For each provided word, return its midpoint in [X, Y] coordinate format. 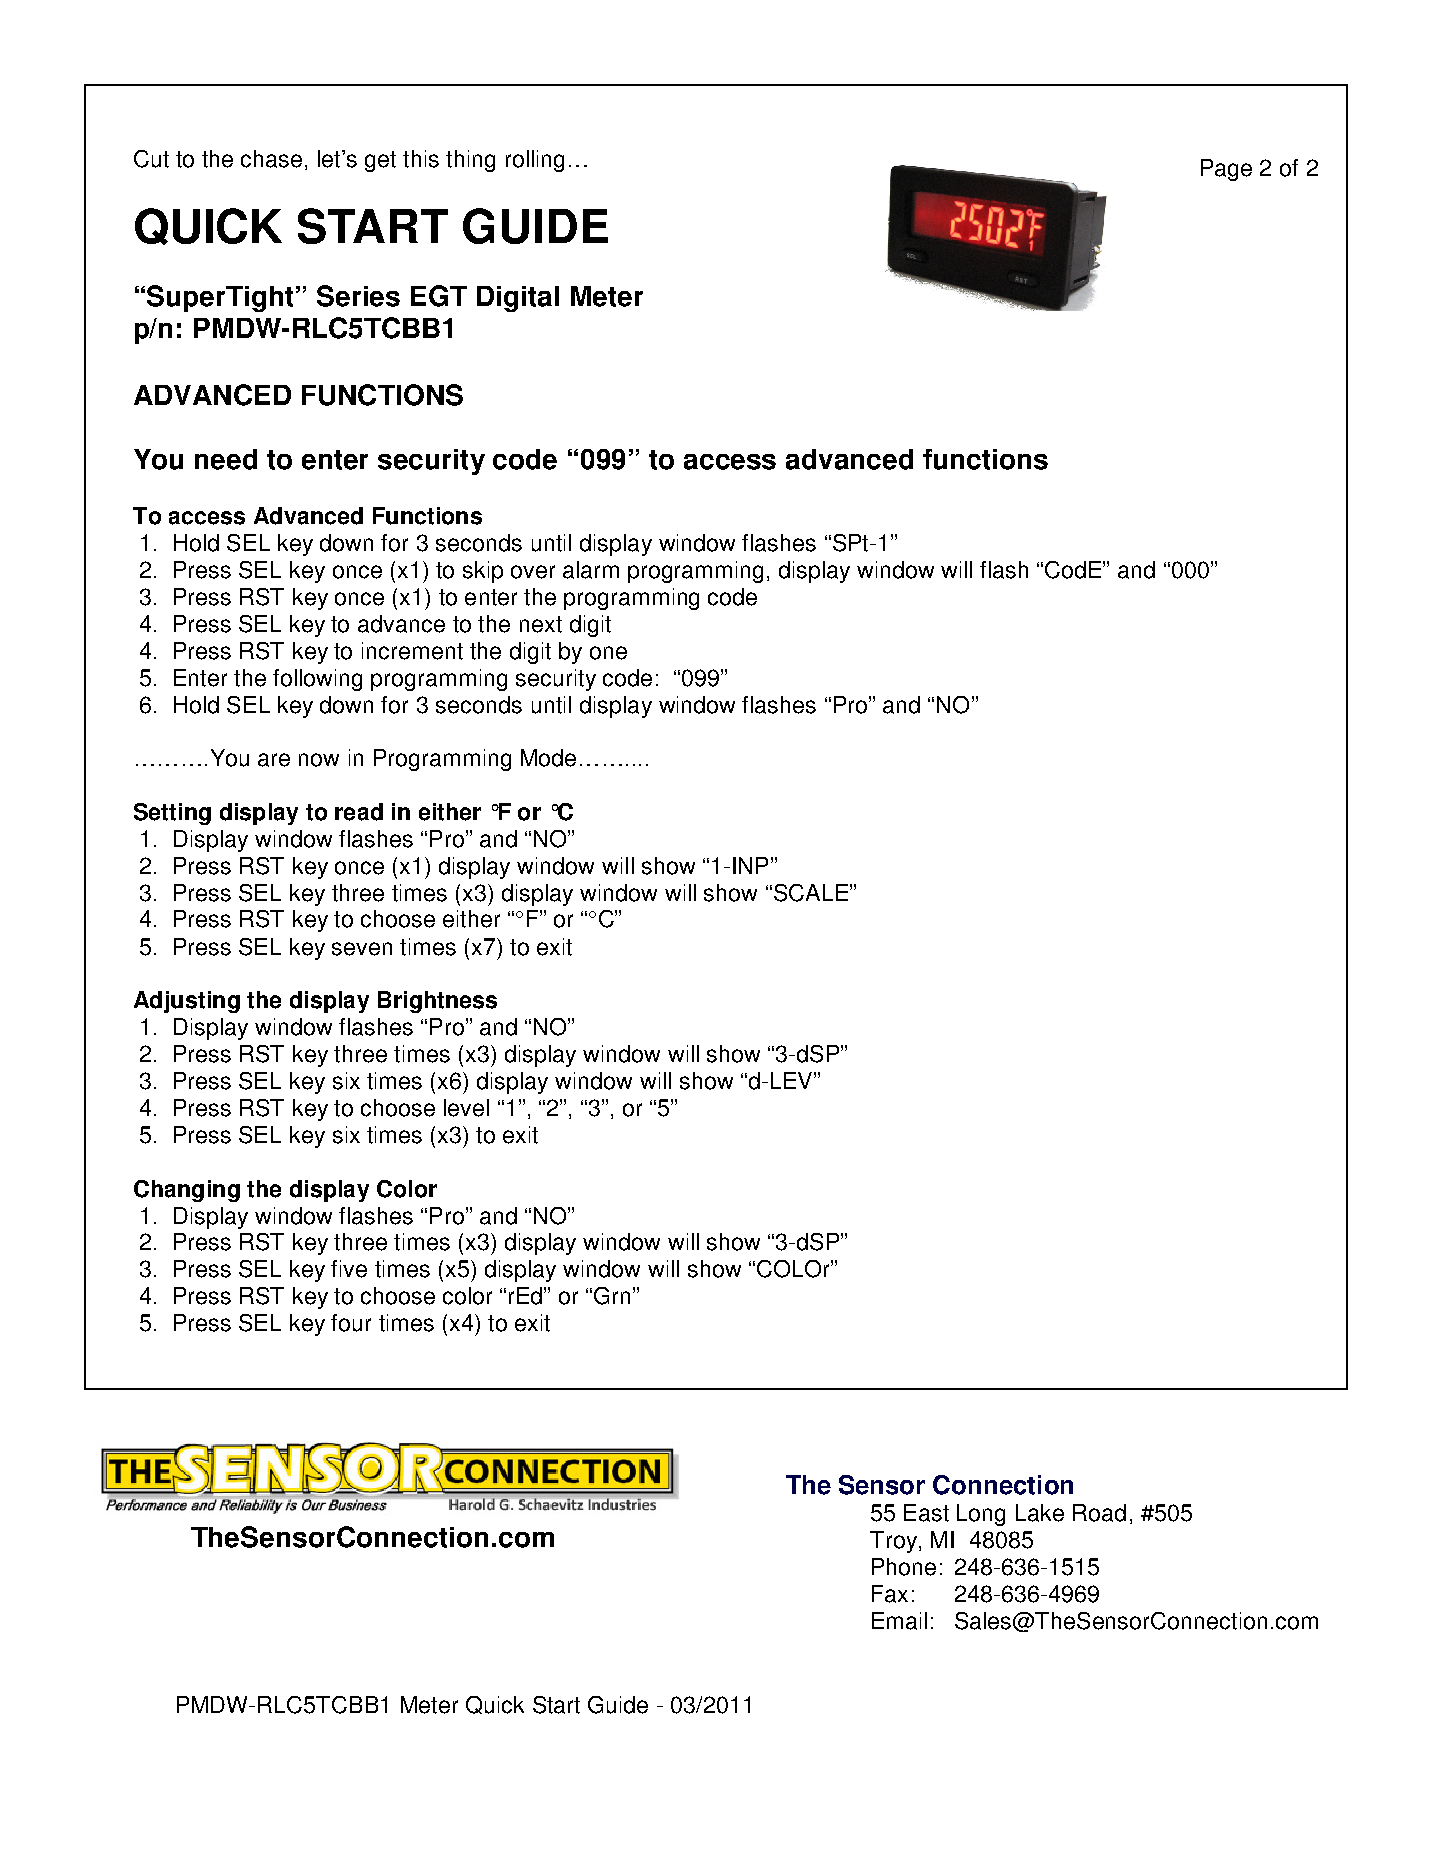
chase [271, 159]
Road [1099, 1513]
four [351, 1323]
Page [1226, 170]
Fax [890, 1594]
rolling [535, 161]
